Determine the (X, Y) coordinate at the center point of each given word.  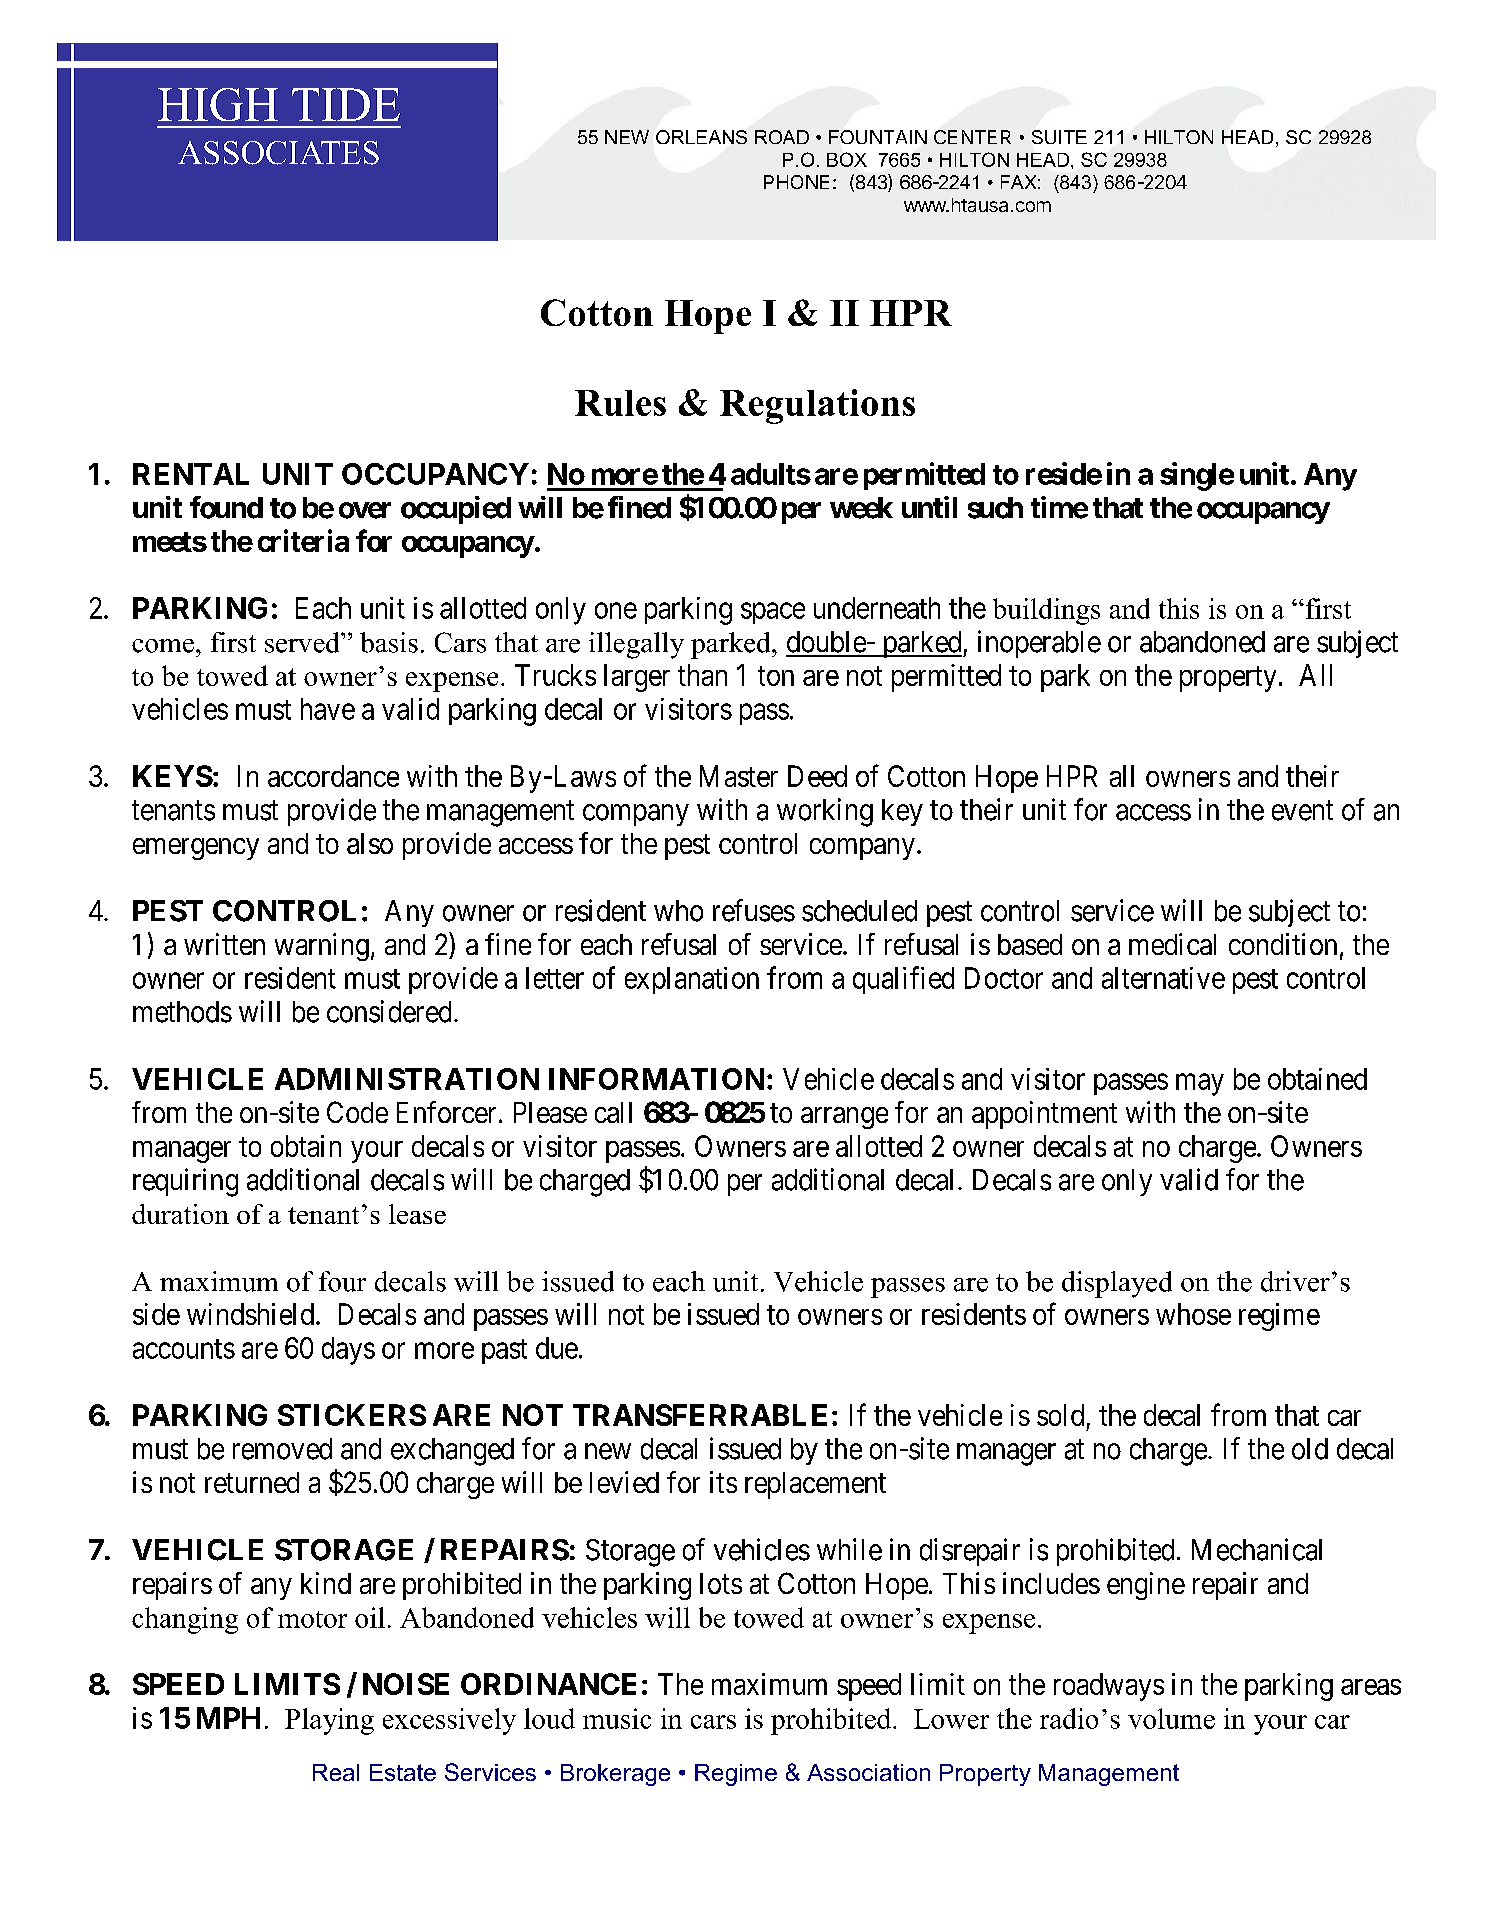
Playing (329, 1721)
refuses (754, 910)
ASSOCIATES (278, 153)
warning (322, 947)
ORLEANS (701, 137)
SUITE (1059, 137)
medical (1172, 944)
